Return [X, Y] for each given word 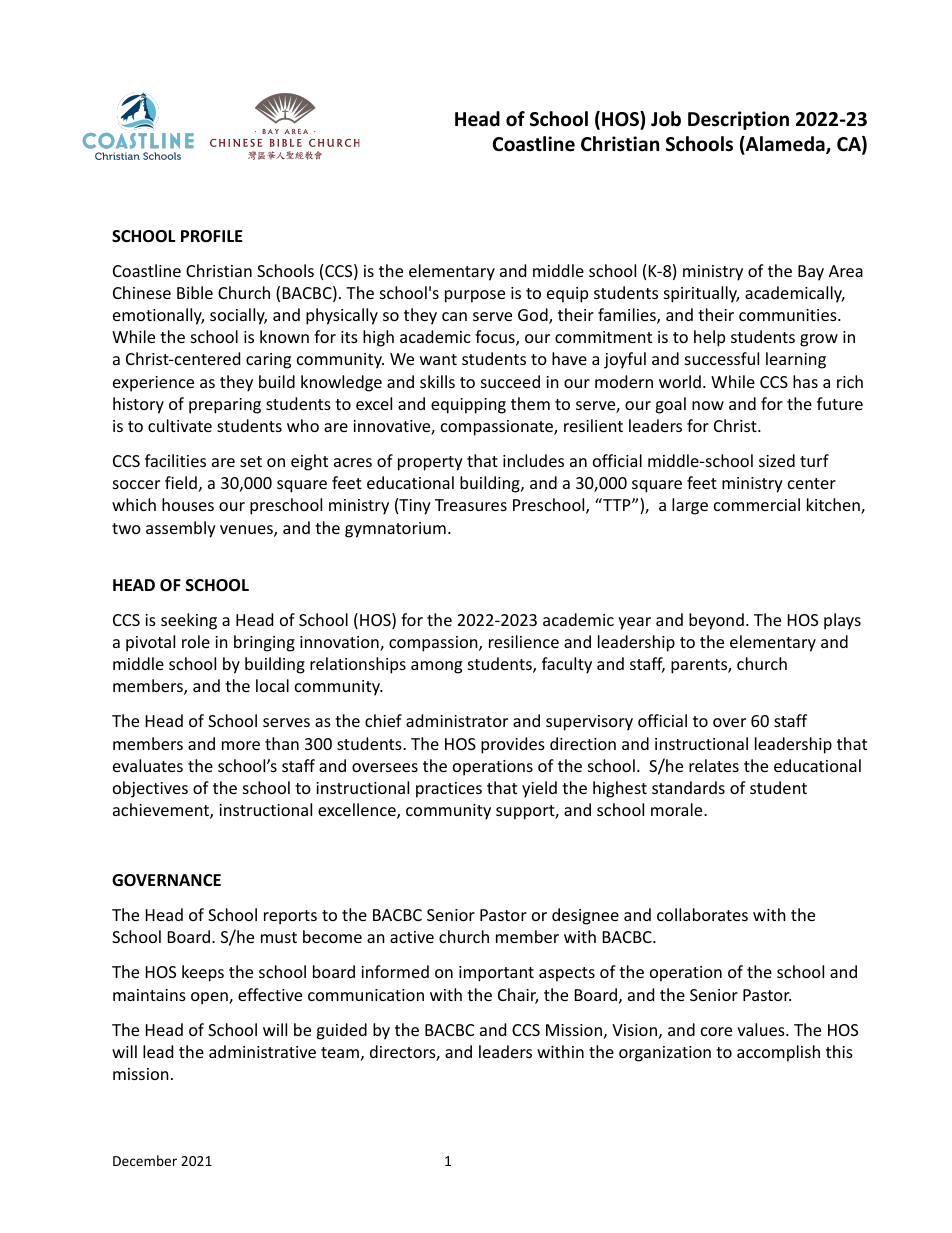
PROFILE [212, 236]
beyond [716, 621]
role [196, 641]
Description [738, 120]
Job [666, 119]
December [145, 1160]
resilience [524, 641]
